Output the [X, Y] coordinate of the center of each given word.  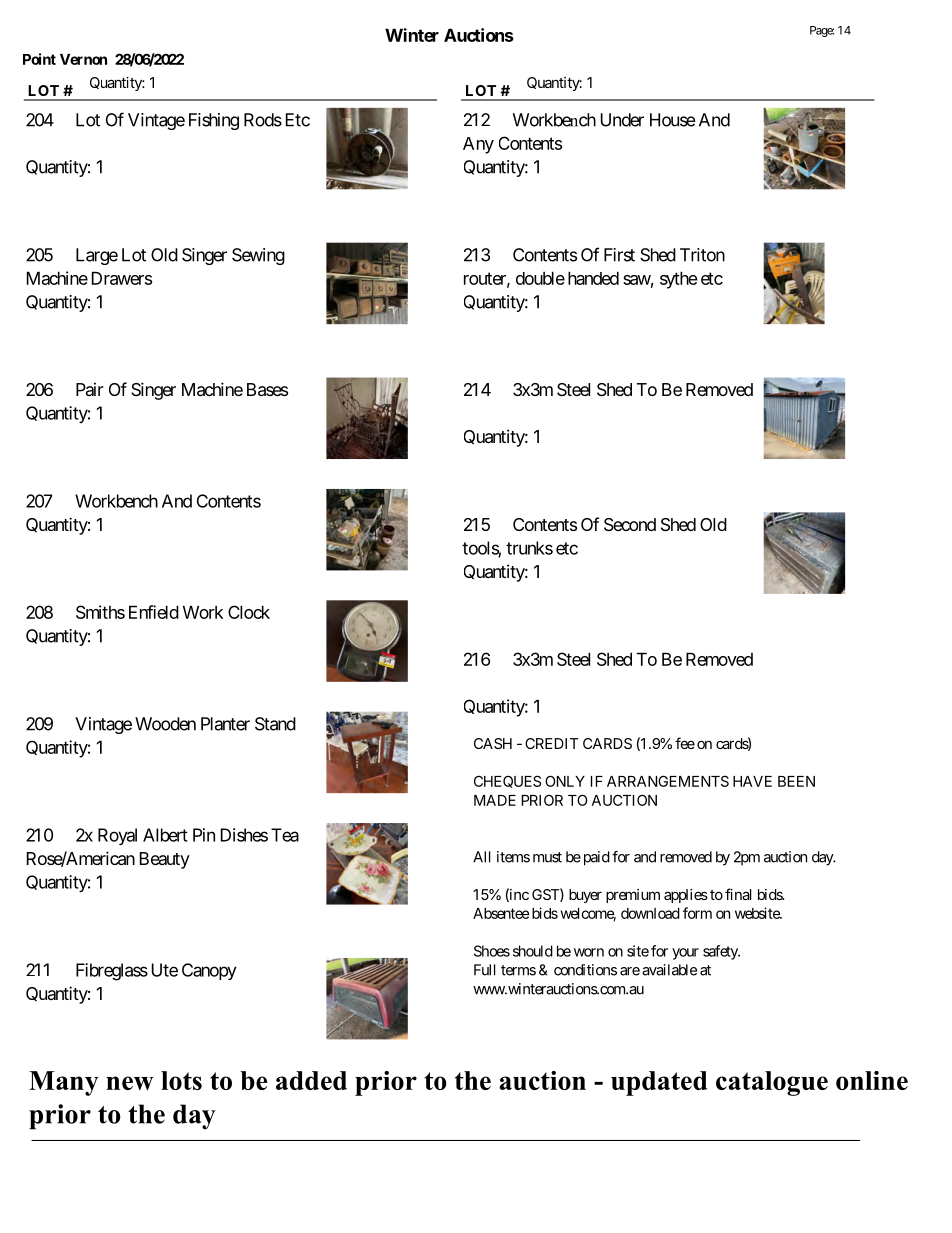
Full [485, 970]
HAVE [752, 781]
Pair [90, 389]
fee [685, 743]
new [130, 1083]
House [673, 120]
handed [593, 278]
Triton [702, 255]
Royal [117, 836]
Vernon [83, 59]
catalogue [772, 1083]
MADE [495, 800]
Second [630, 524]
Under [622, 120]
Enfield [154, 612]
